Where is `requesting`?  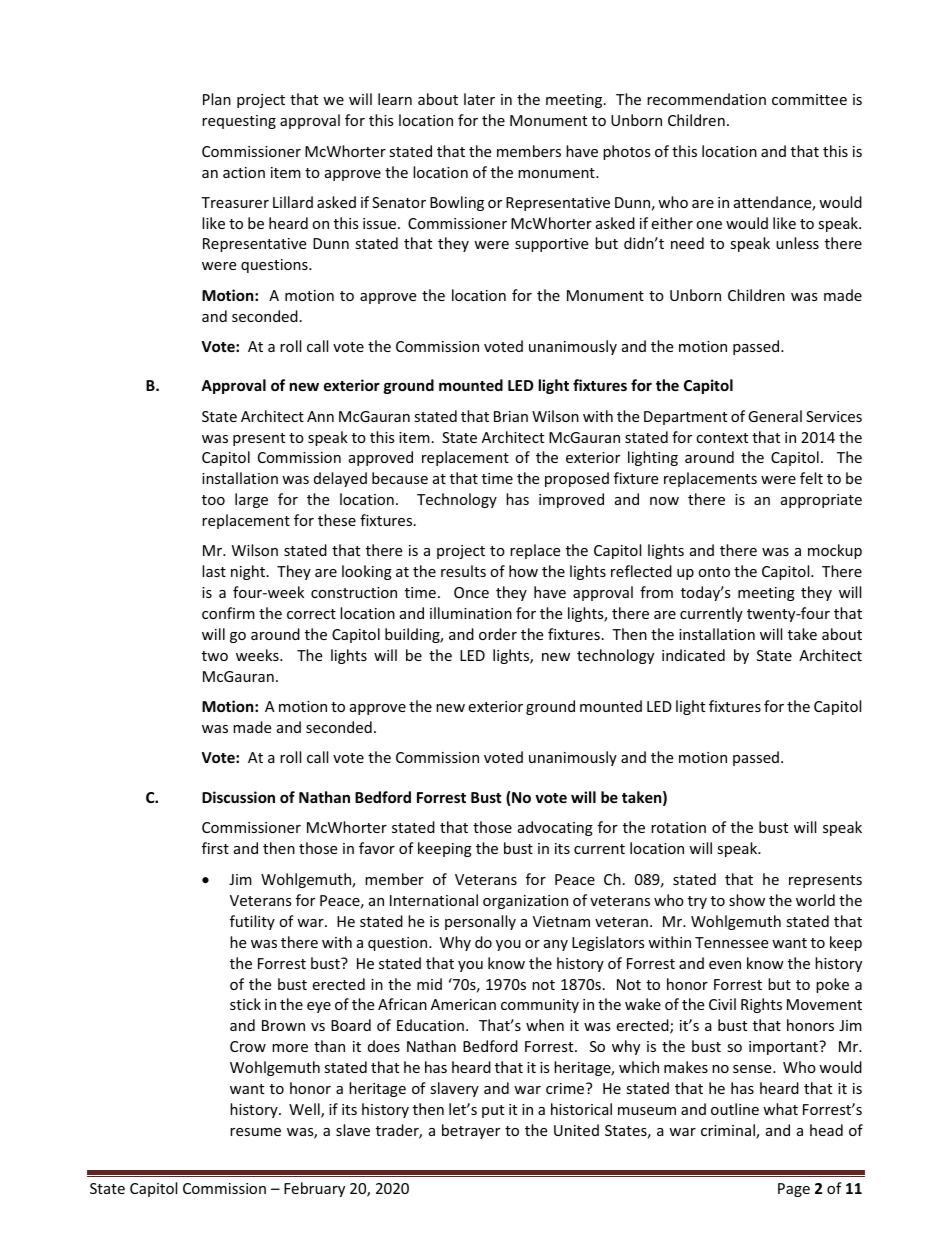 requesting is located at coordinates (239, 122).
